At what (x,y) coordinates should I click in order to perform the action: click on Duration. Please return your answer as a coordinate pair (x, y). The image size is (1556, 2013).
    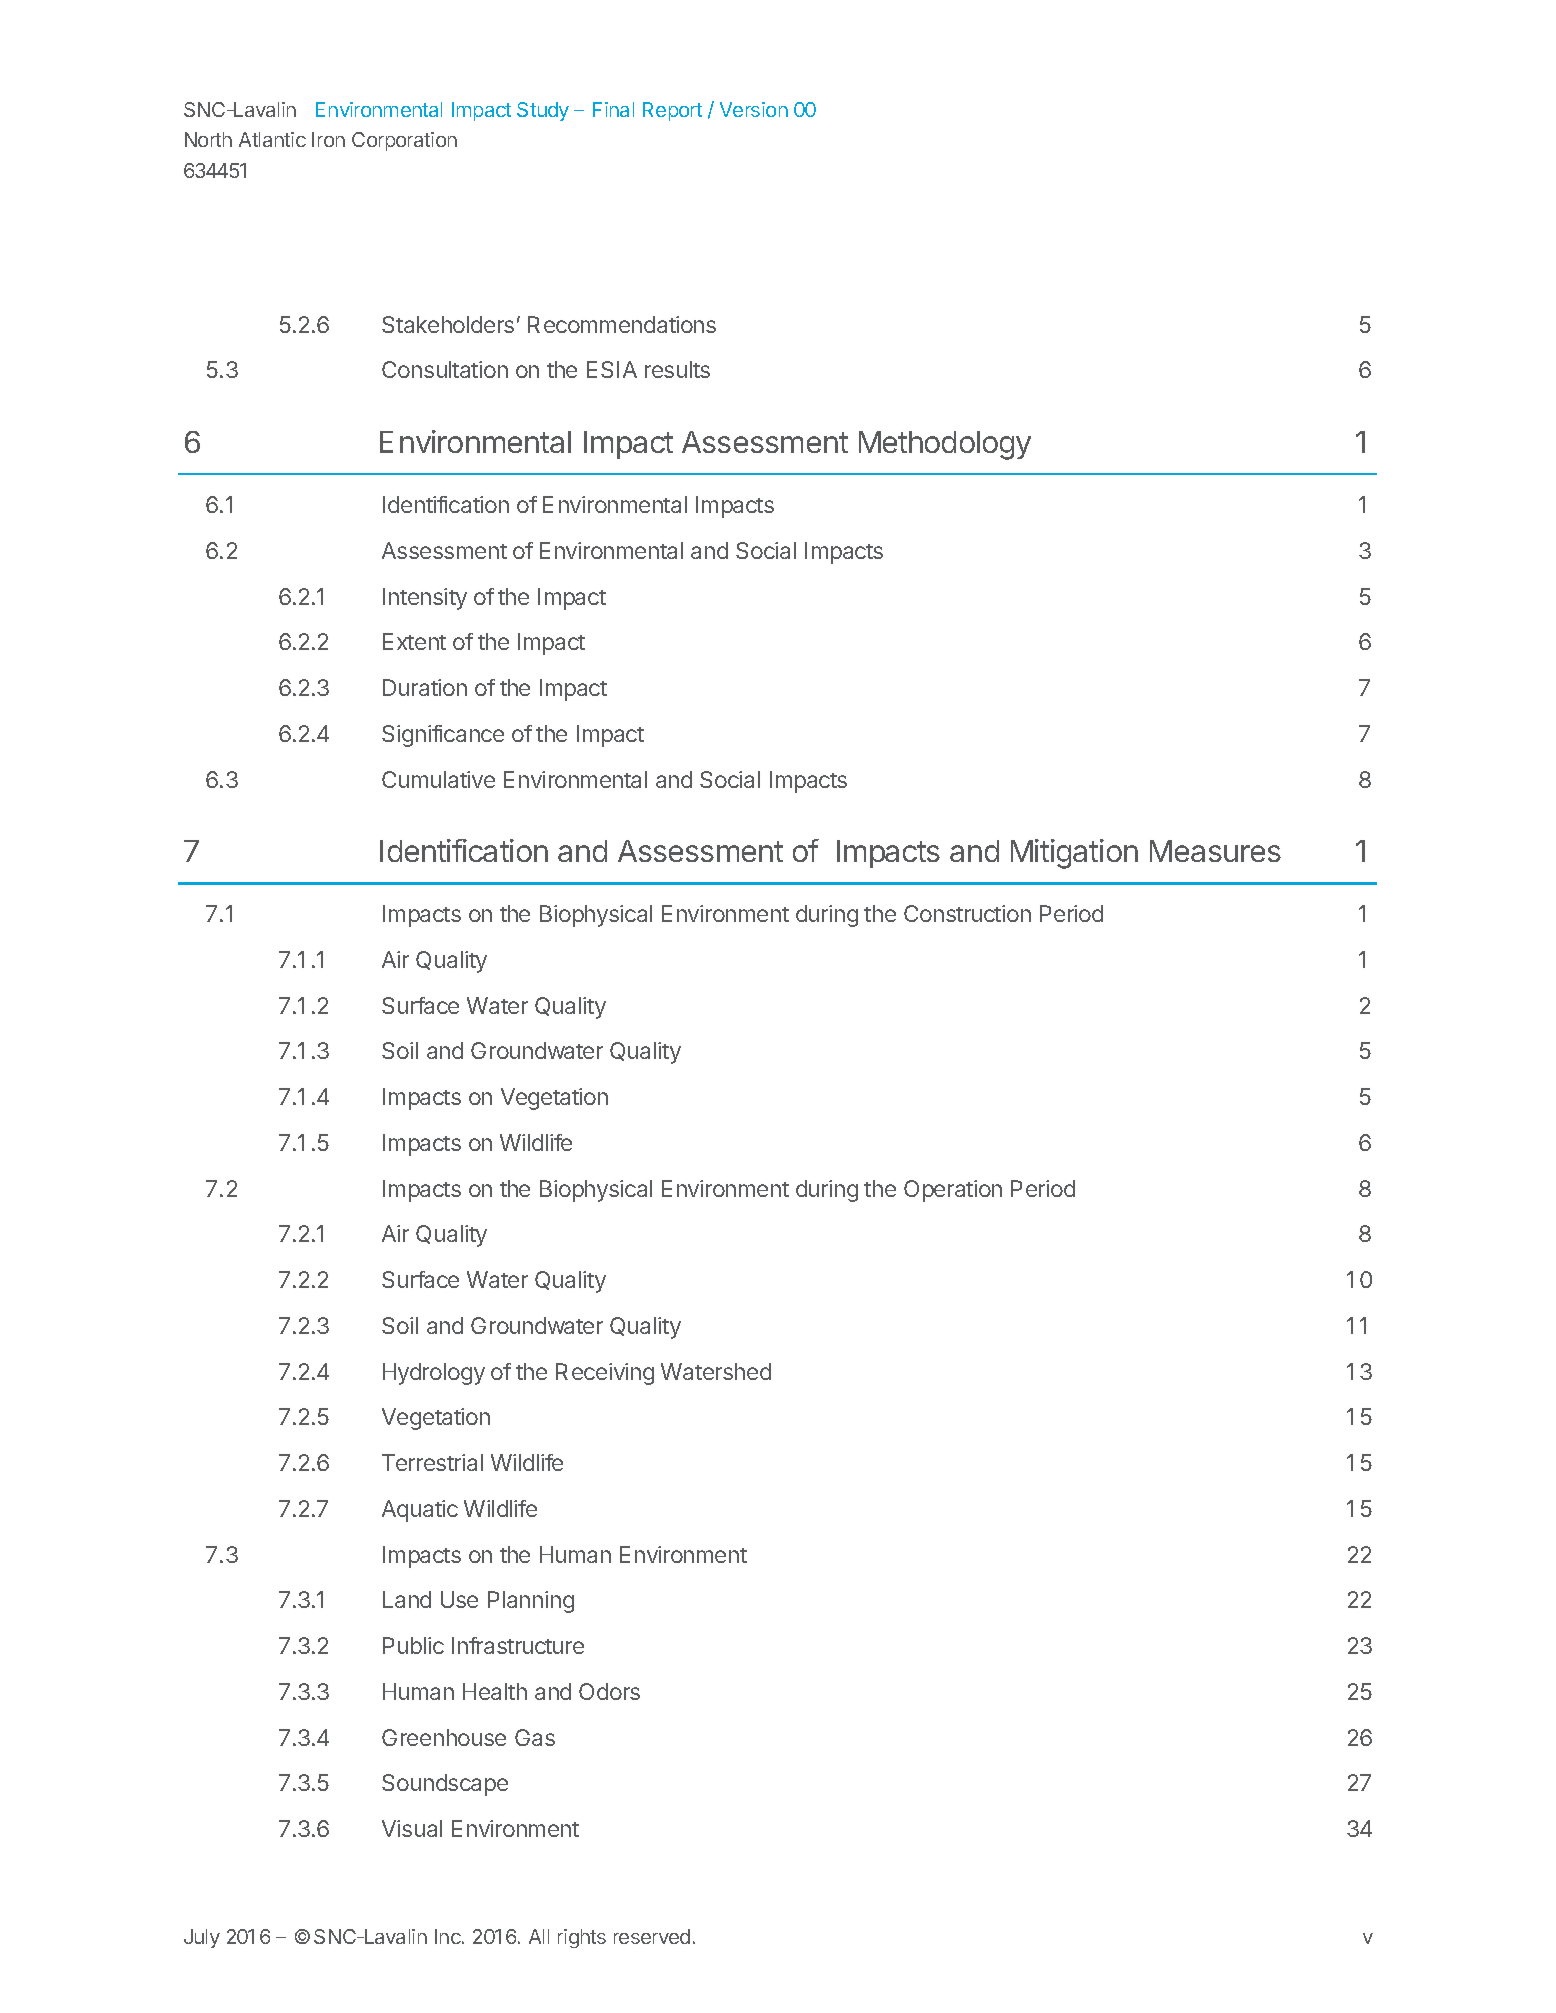
    Looking at the image, I should click on (425, 687).
